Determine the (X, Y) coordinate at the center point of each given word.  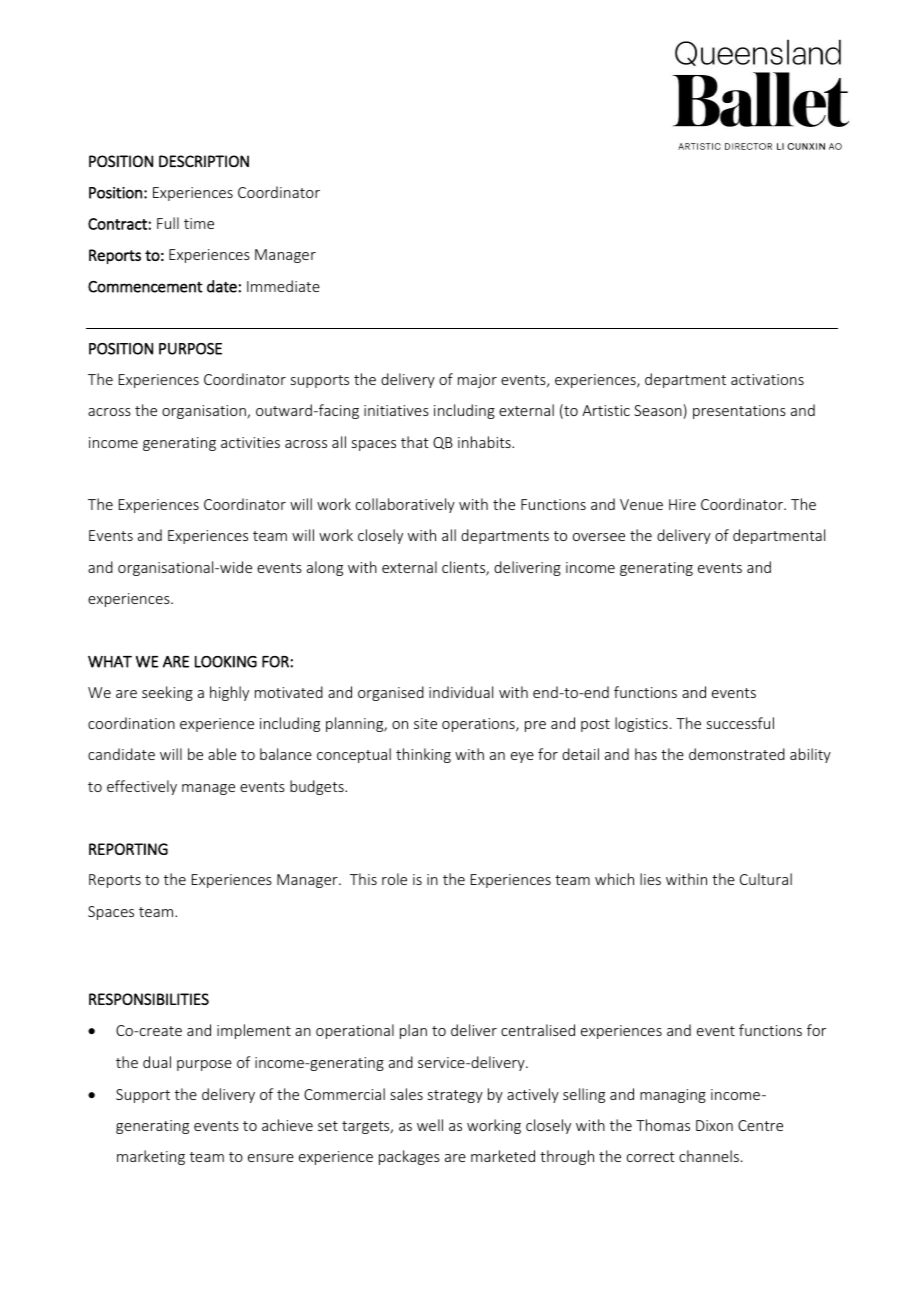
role (394, 879)
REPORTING (128, 849)
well (430, 1125)
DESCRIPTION (204, 161)
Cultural (766, 879)
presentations (739, 412)
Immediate (283, 286)
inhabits (485, 442)
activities (250, 442)
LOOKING (226, 662)
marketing (151, 1157)
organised (391, 693)
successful (740, 723)
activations (767, 379)
